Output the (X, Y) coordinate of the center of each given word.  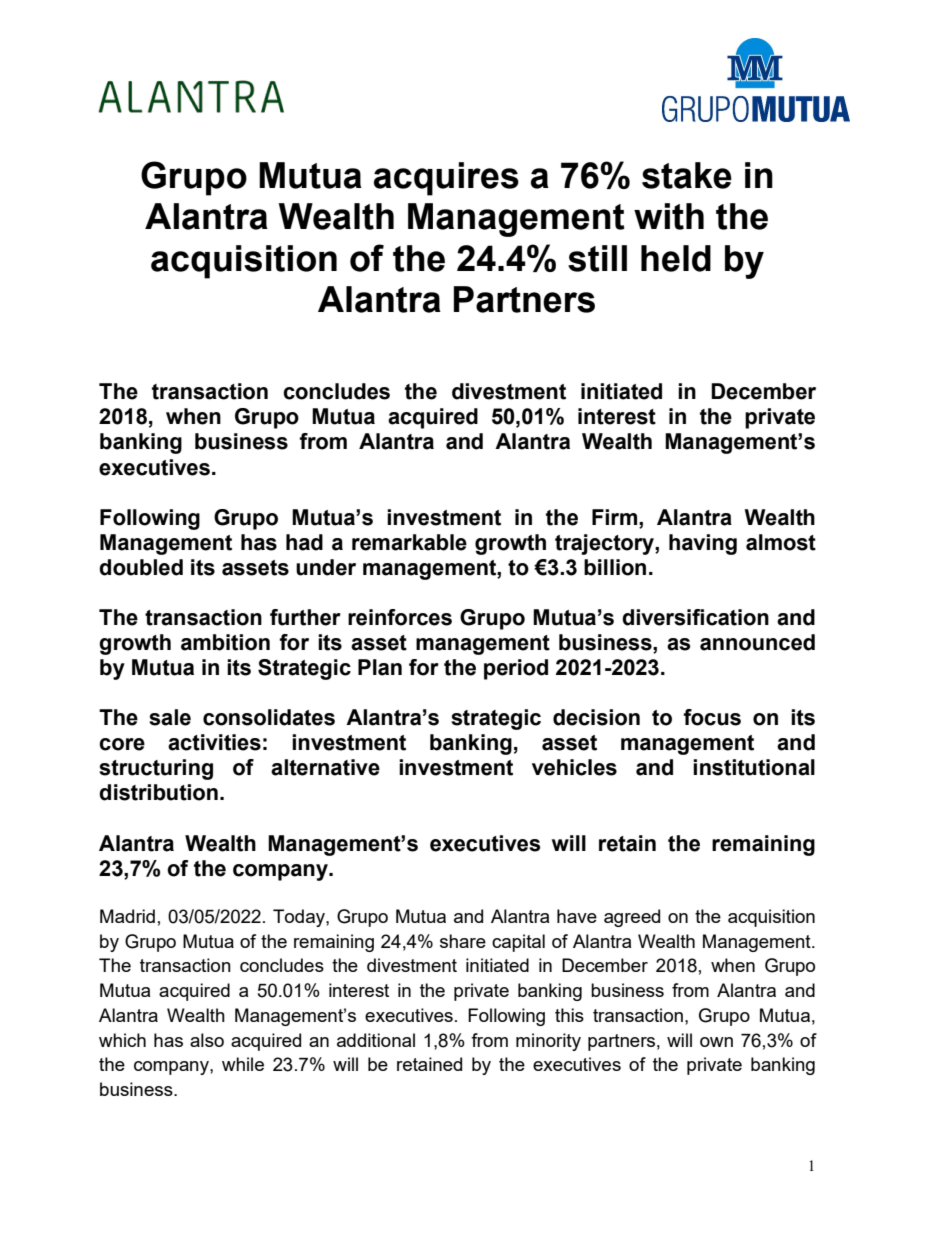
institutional (754, 767)
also (207, 1040)
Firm (616, 517)
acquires (446, 179)
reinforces (400, 617)
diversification (695, 617)
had (304, 542)
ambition (225, 642)
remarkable (409, 542)
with (669, 216)
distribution (158, 792)
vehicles (574, 767)
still (597, 258)
